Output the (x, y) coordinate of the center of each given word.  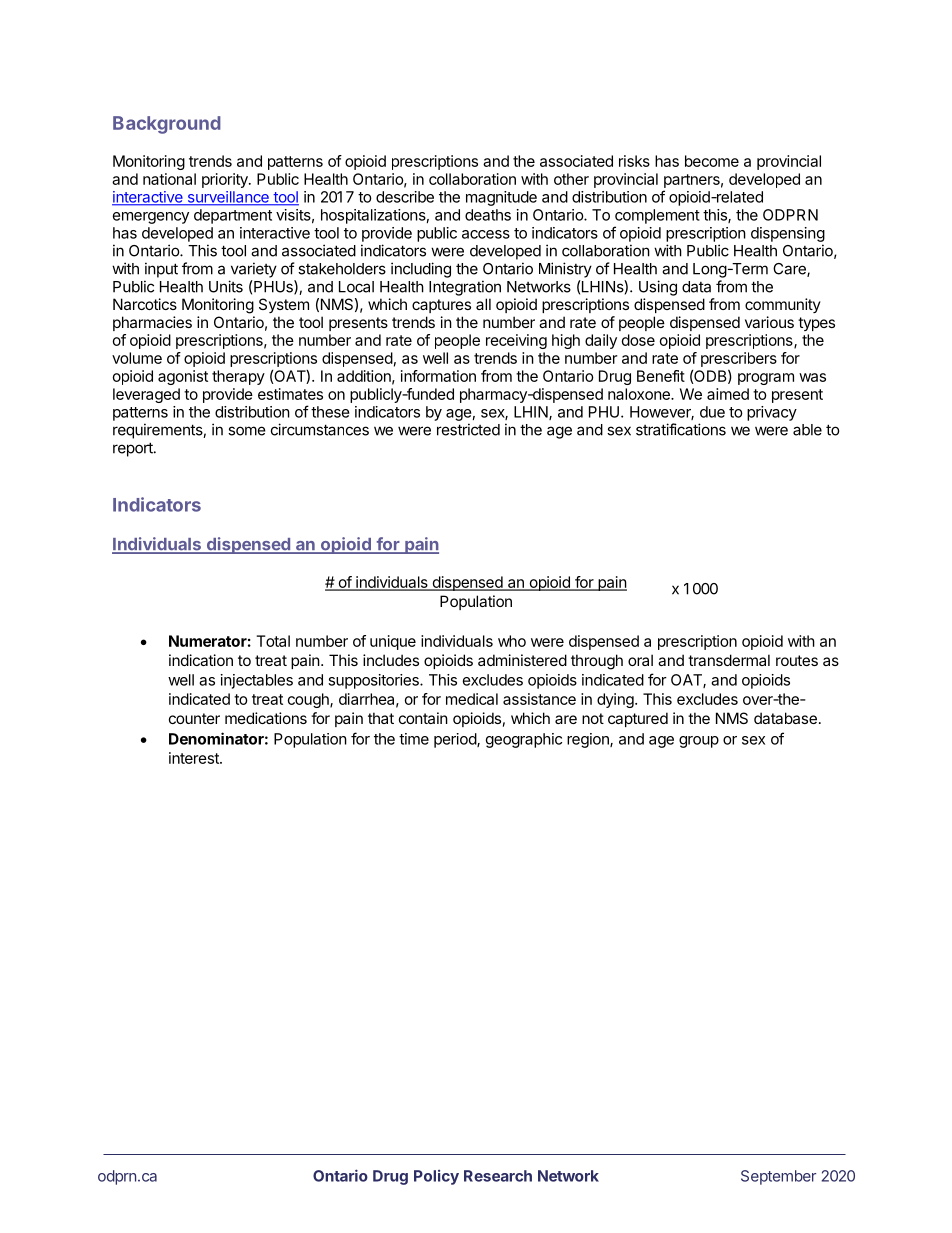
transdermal (729, 660)
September (778, 1177)
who (512, 641)
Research (498, 1176)
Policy (436, 1177)
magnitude (501, 198)
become (712, 161)
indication (201, 660)
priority (226, 180)
